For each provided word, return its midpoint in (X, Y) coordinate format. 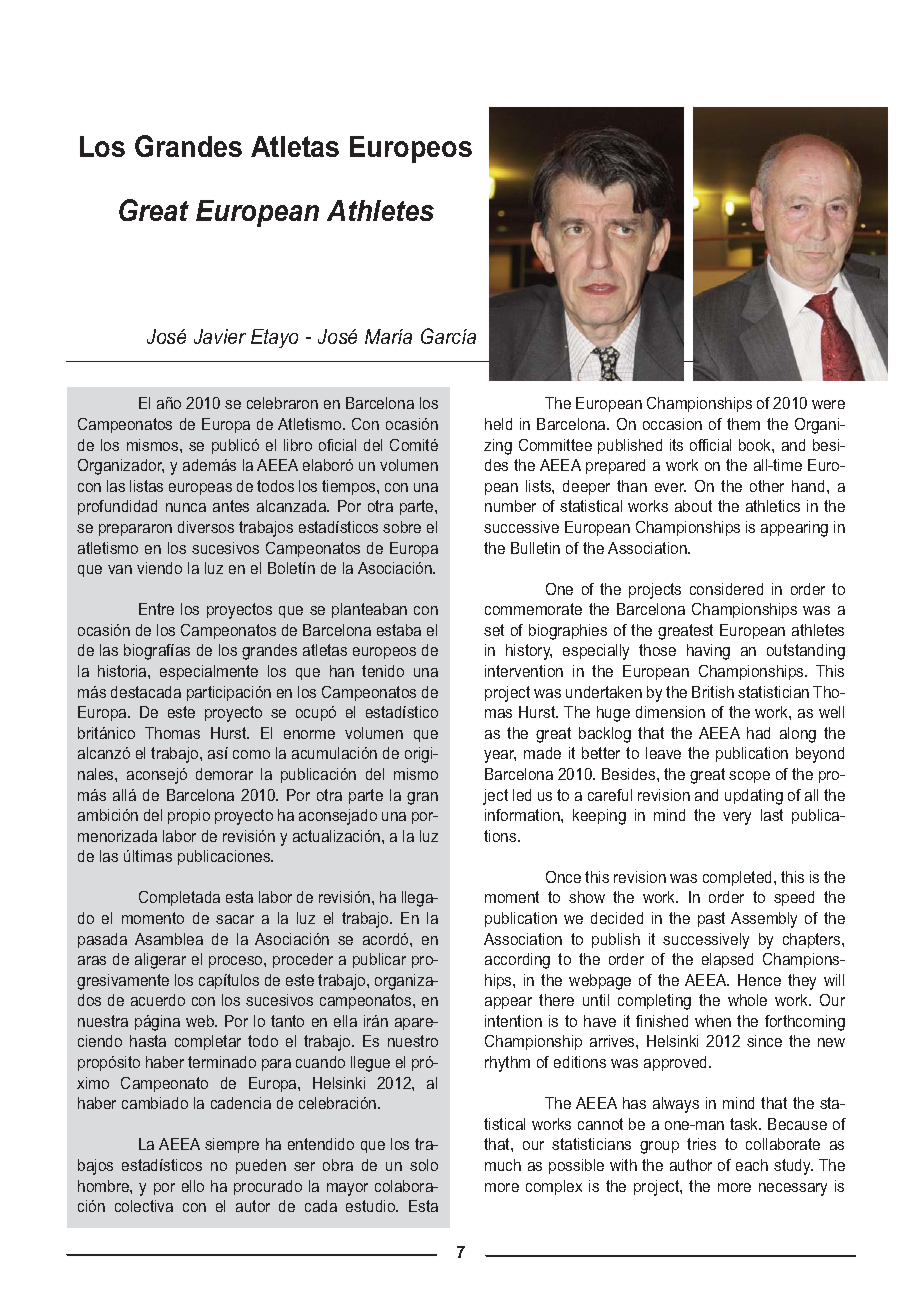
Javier (220, 336)
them (743, 424)
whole (747, 1000)
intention (513, 1021)
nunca (186, 507)
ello (193, 1186)
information (523, 815)
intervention (524, 671)
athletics (773, 506)
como (251, 754)
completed (739, 878)
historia (123, 671)
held (498, 424)
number (510, 506)
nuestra (103, 1021)
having (708, 652)
